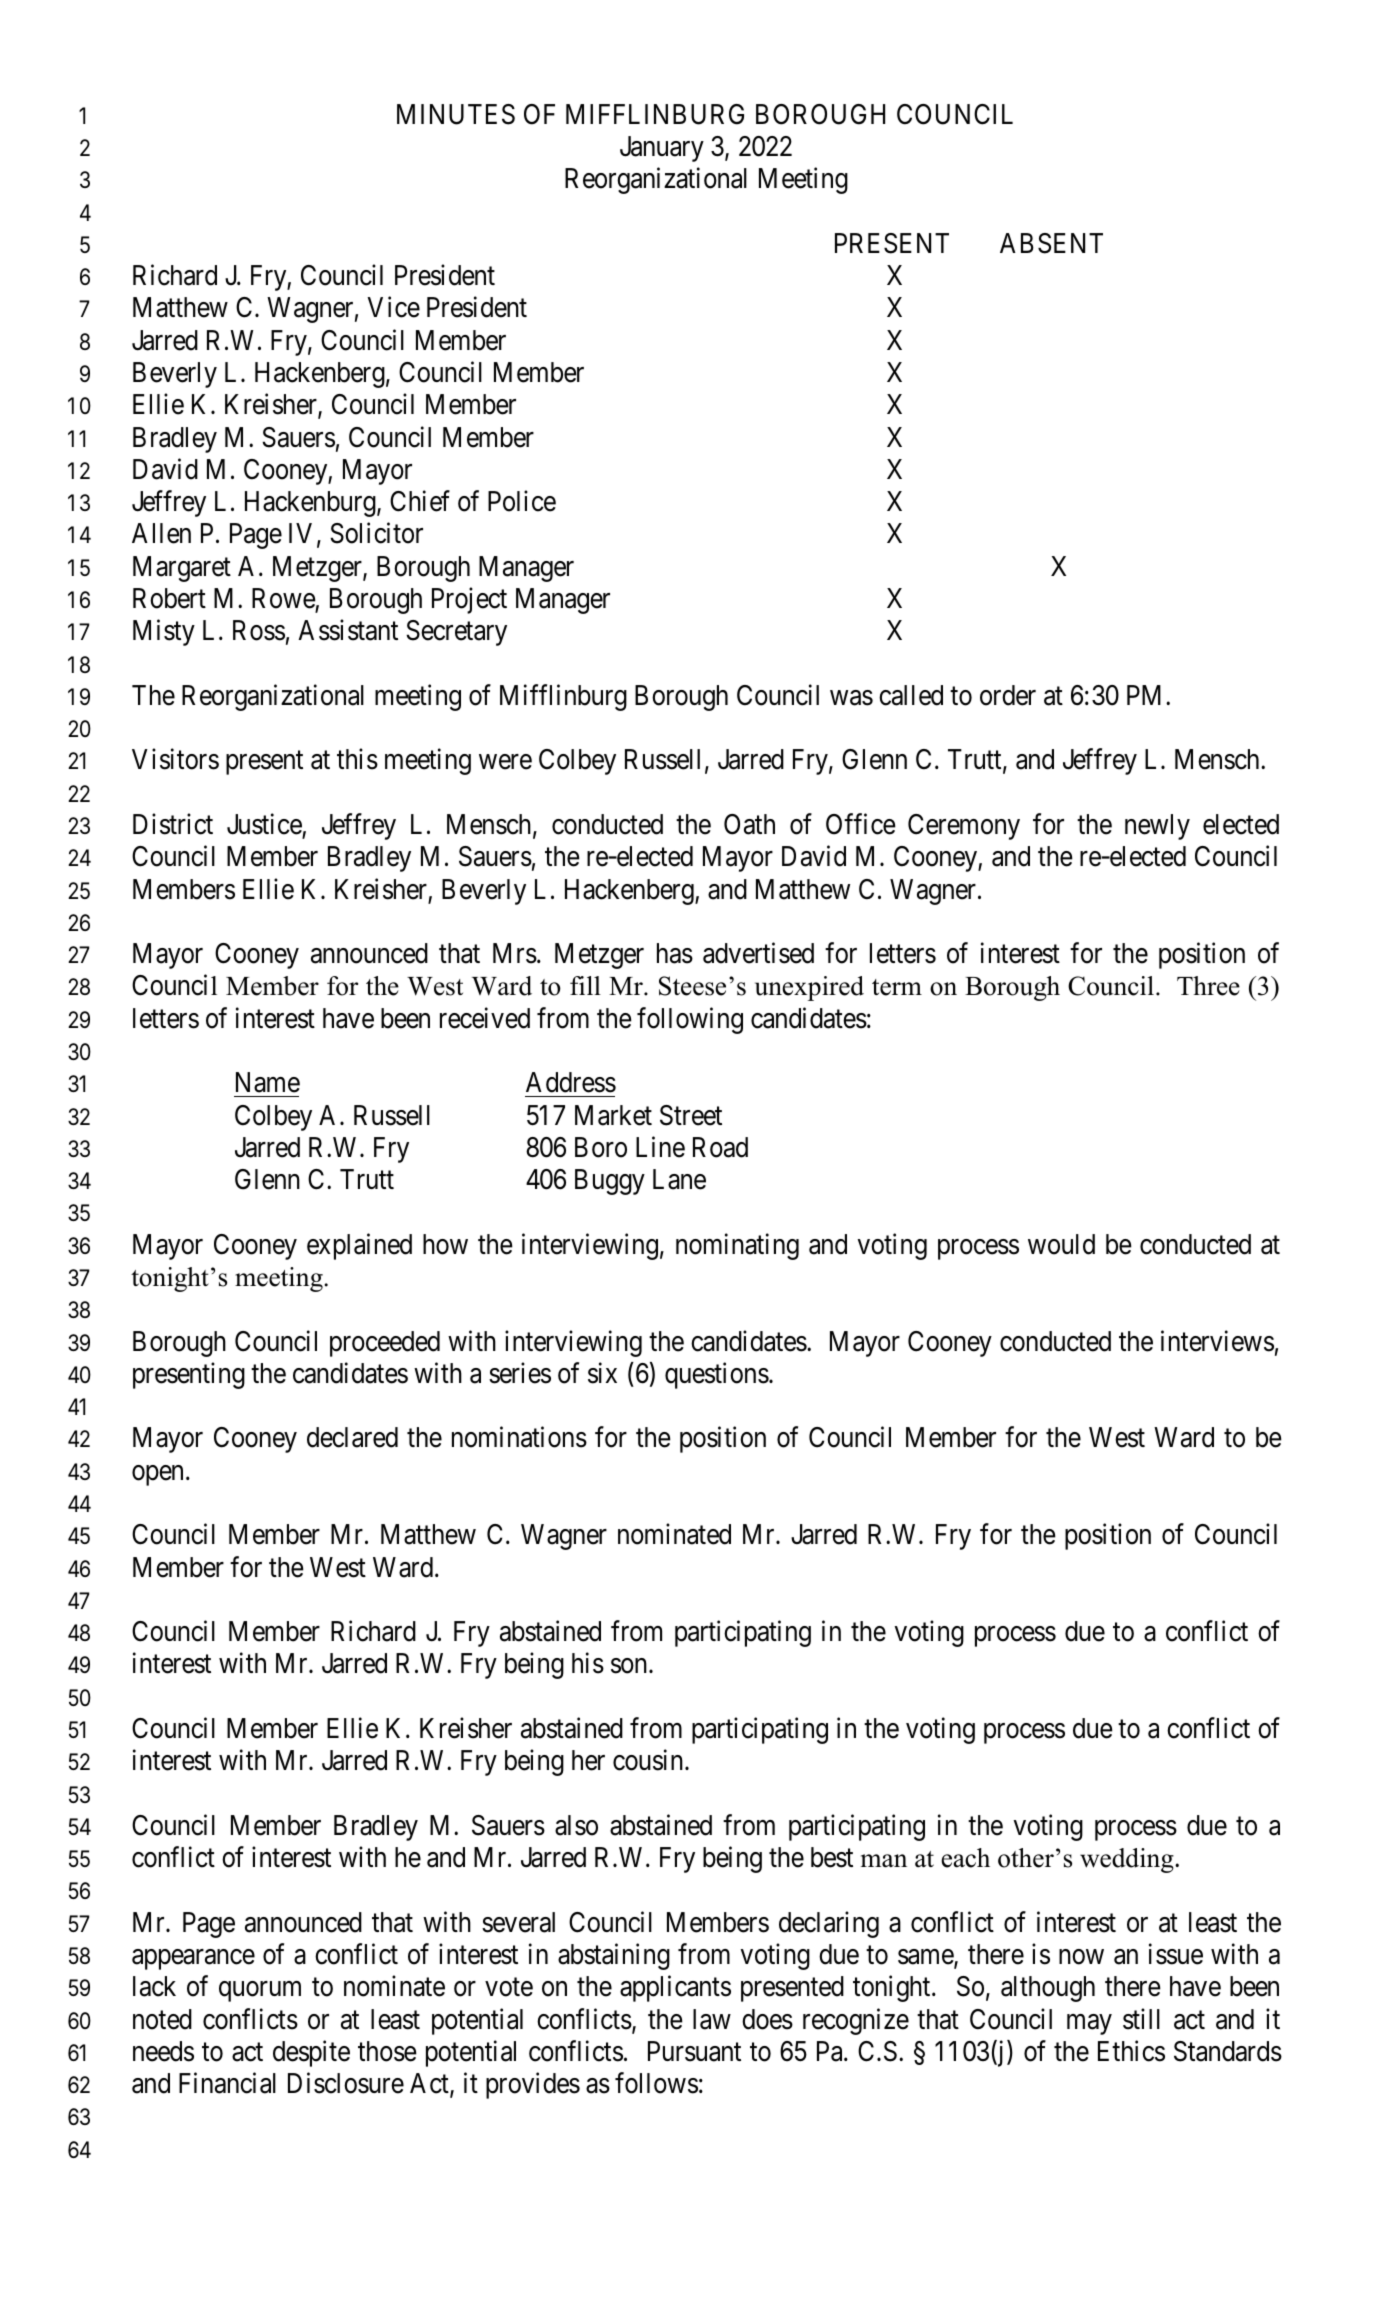 This screenshot has width=1395, height=2298. I want to click on explained, so click(359, 1246).
